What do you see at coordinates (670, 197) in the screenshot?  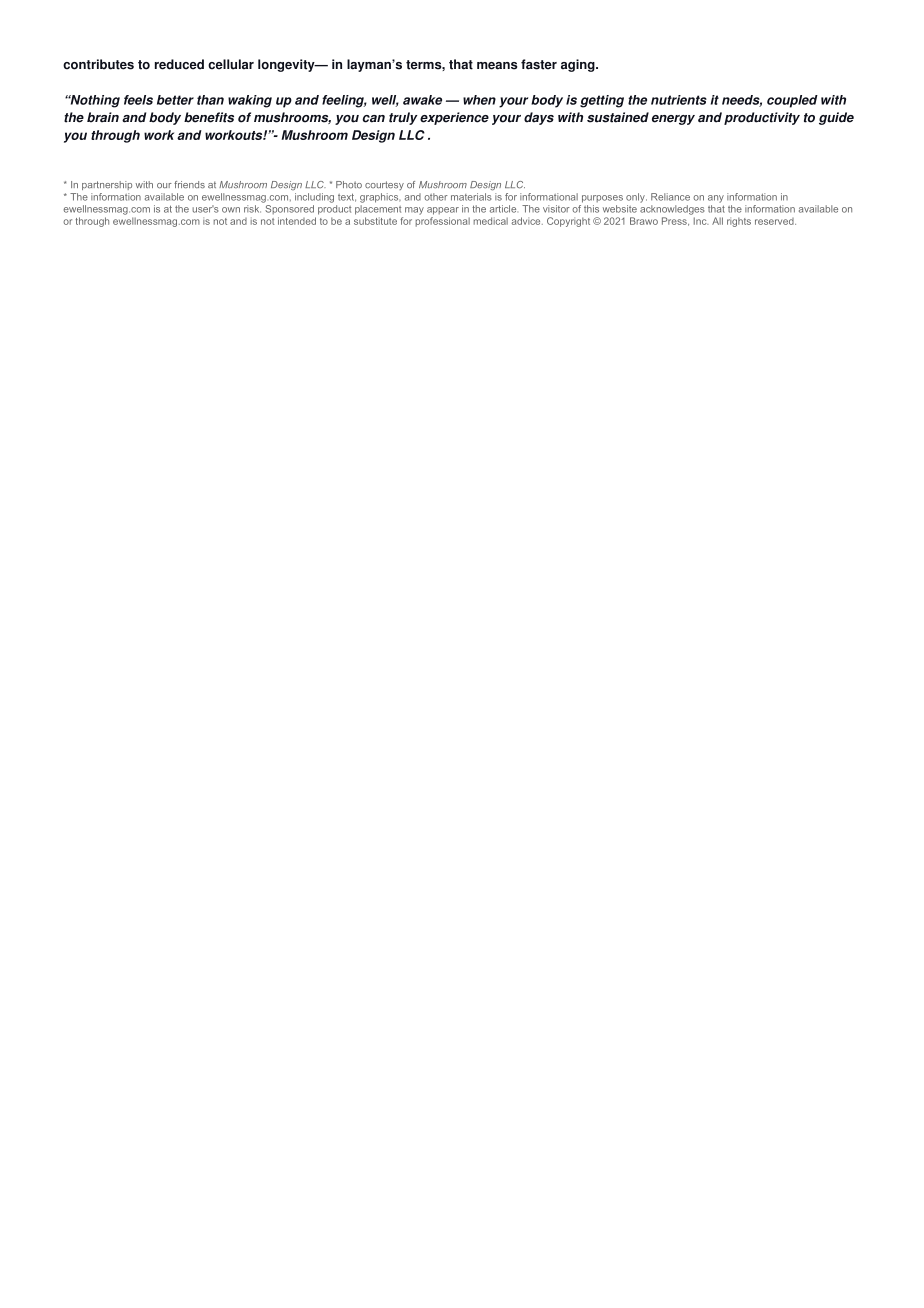 I see `Reliance` at bounding box center [670, 197].
